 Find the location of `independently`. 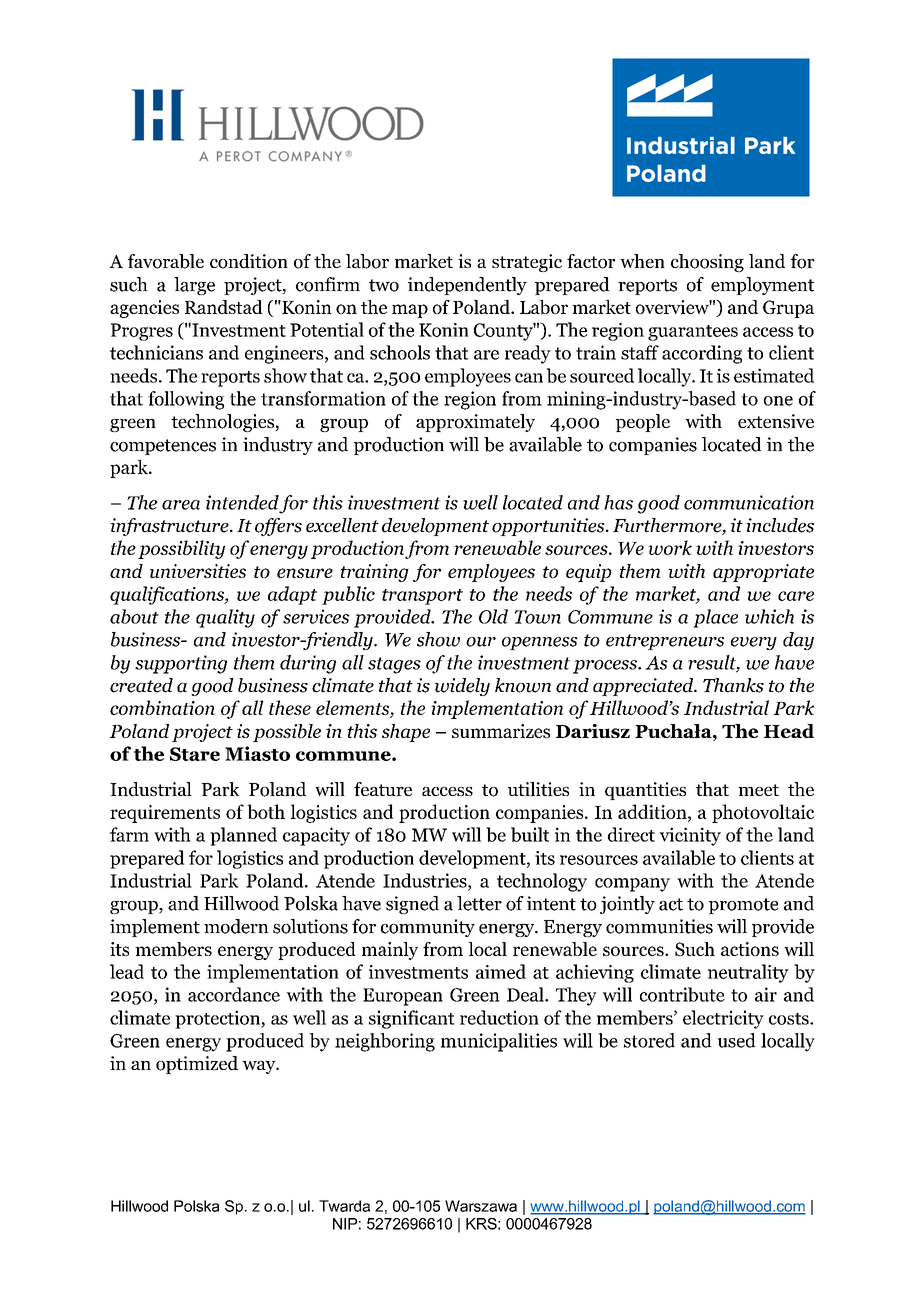

independently is located at coordinates (467, 286).
